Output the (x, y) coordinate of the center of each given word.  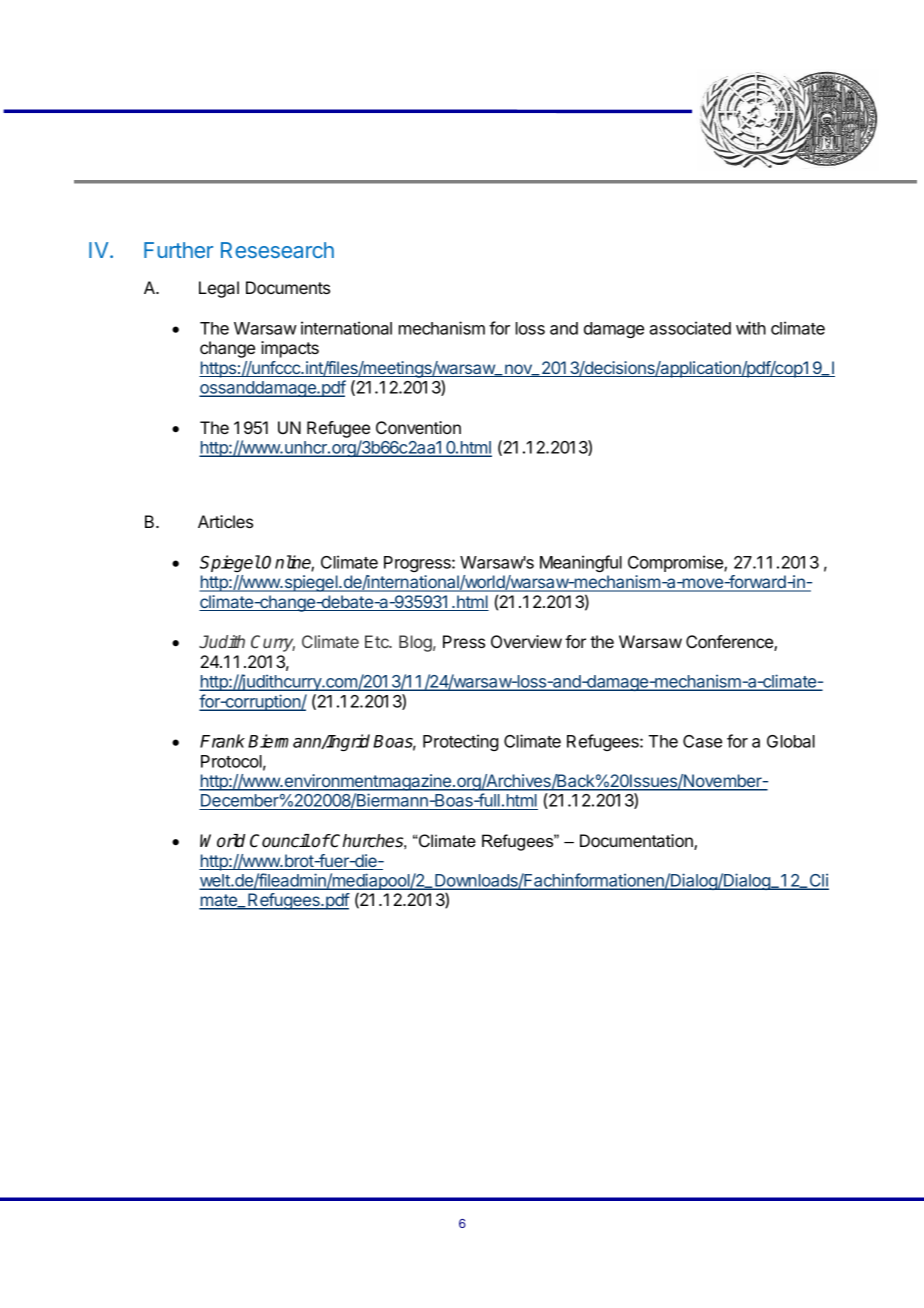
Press (464, 641)
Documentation (637, 842)
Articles (225, 521)
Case (702, 741)
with (751, 328)
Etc (378, 641)
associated (690, 328)
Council (280, 841)
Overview (526, 641)
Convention (418, 427)
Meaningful (581, 563)
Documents (288, 287)
